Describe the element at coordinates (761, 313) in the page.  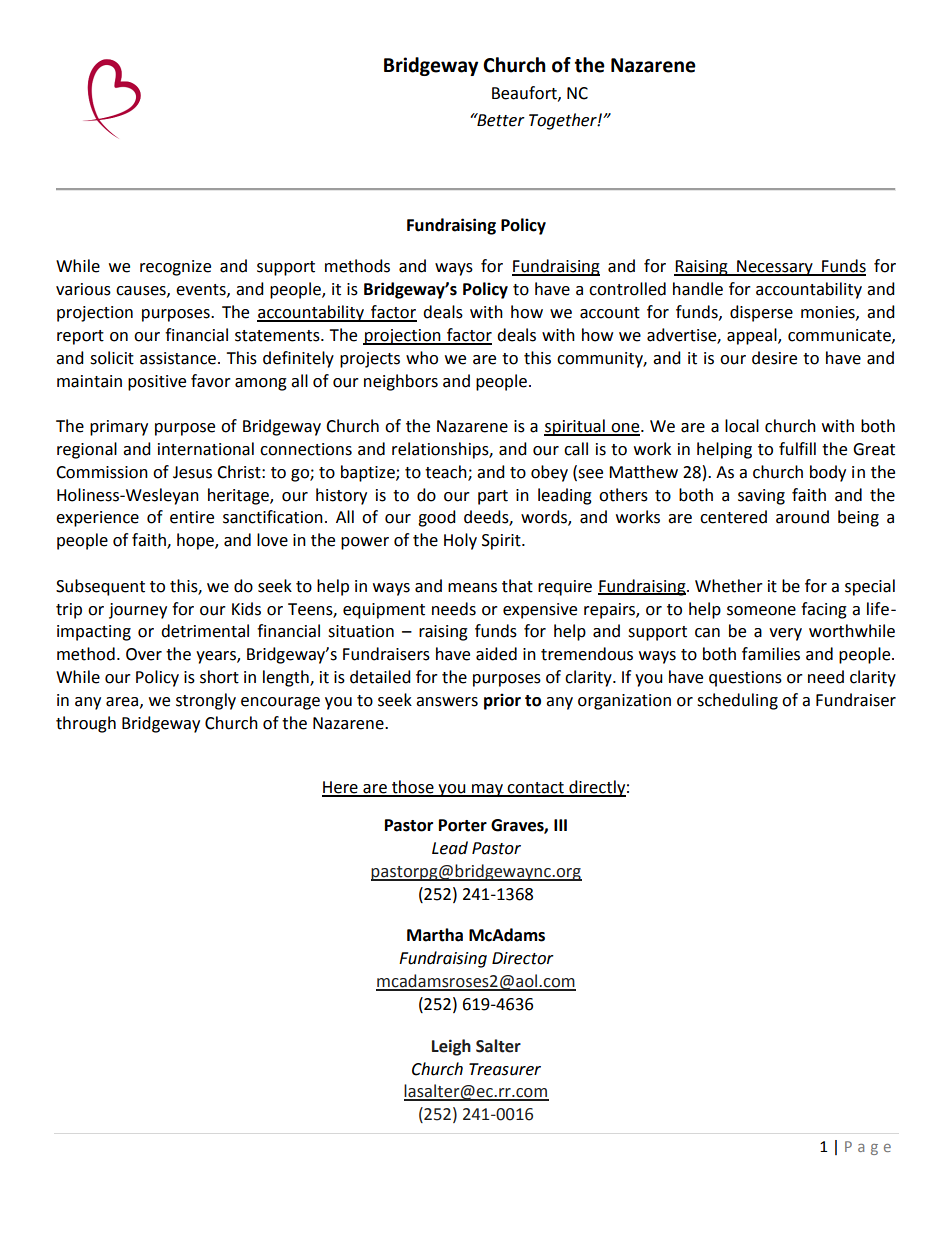
I see `disperse` at that location.
